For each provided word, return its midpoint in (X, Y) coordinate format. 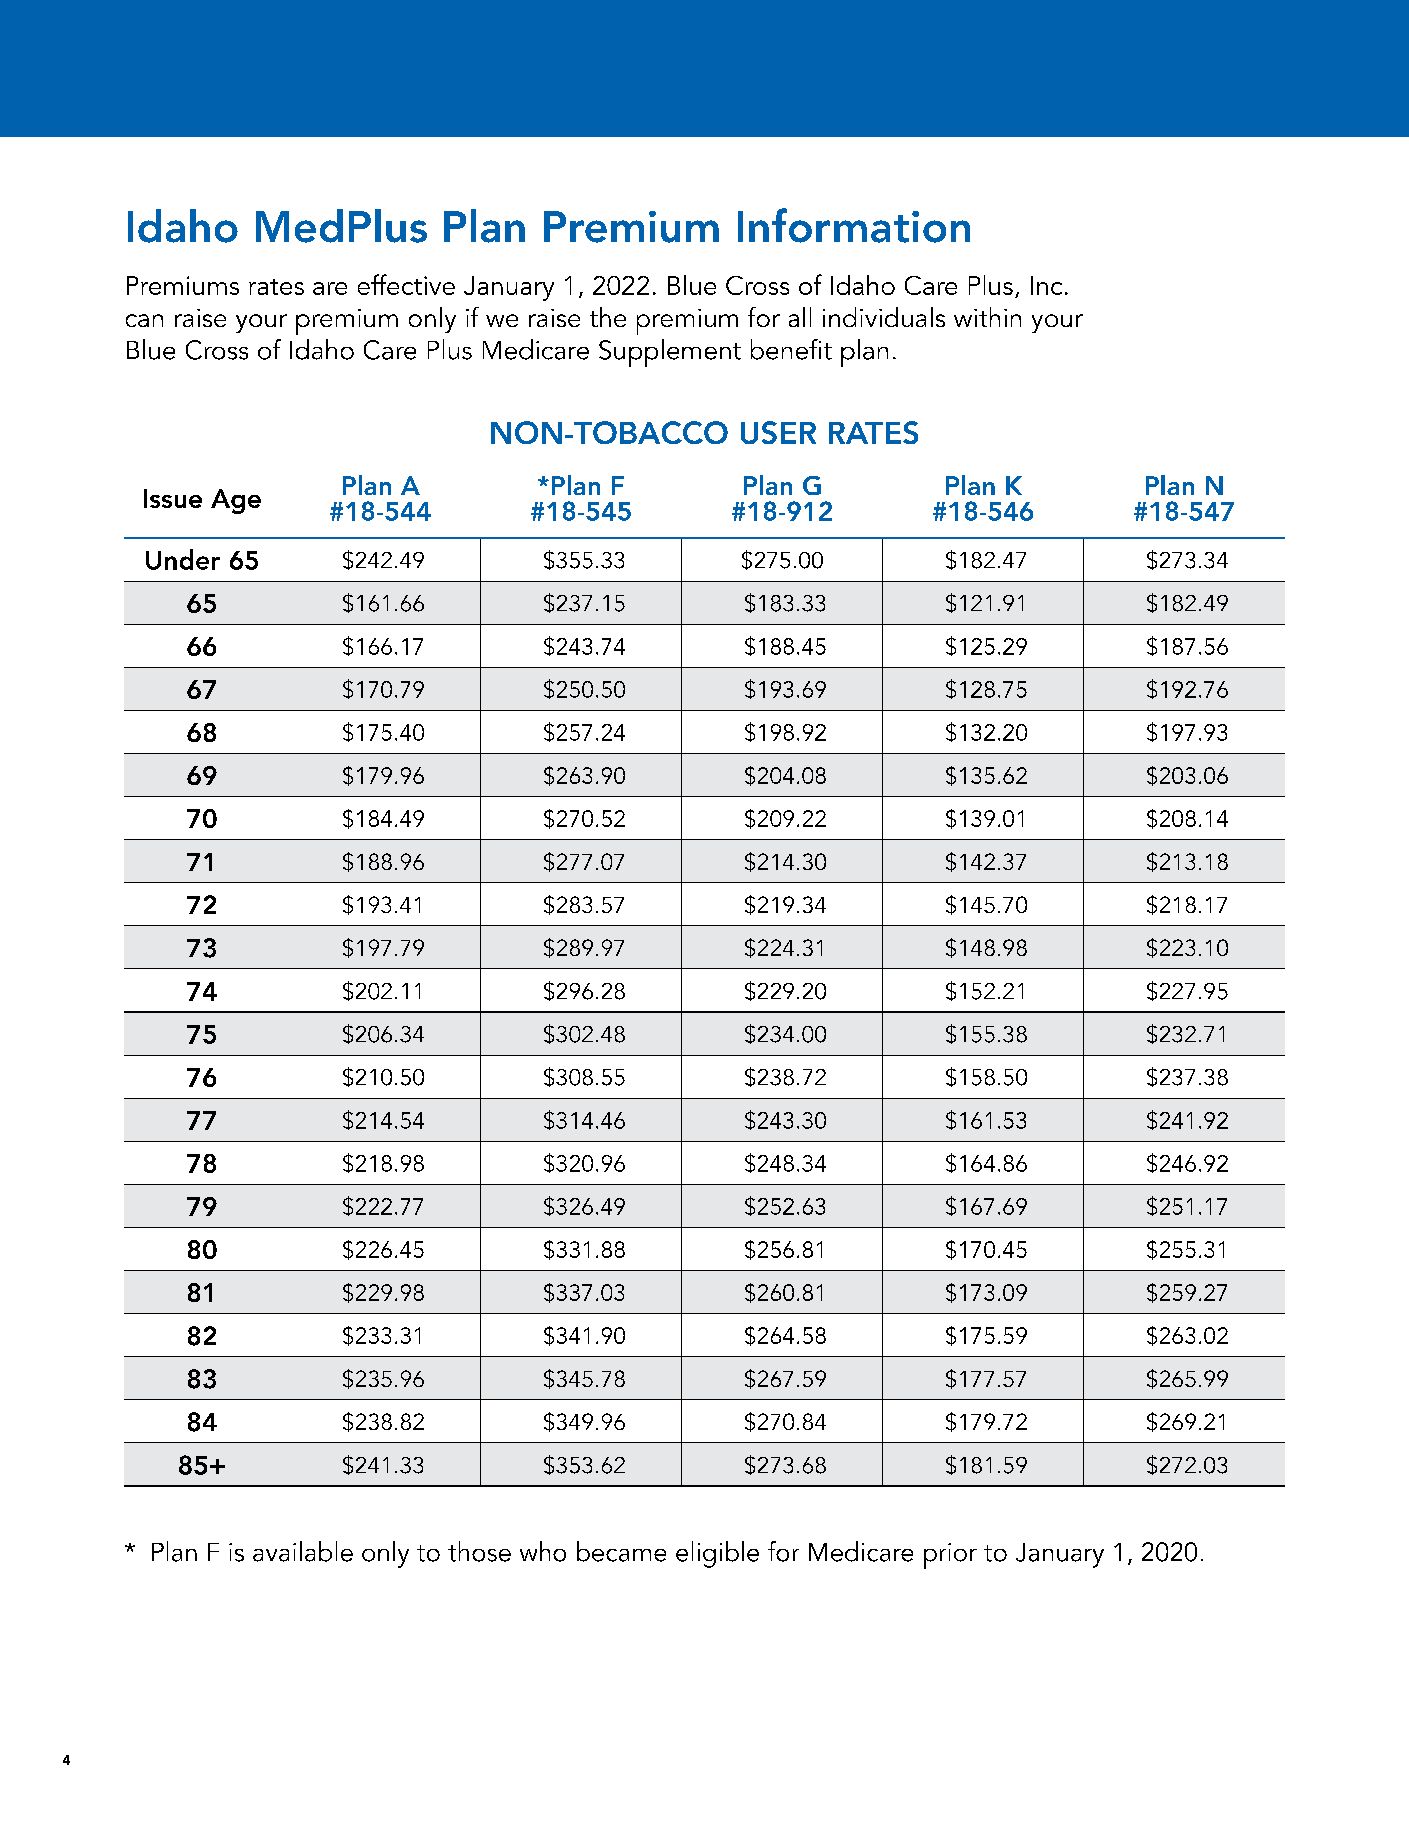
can (144, 320)
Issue (173, 498)
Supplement (670, 353)
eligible (717, 1554)
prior (950, 1556)
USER (778, 432)
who (543, 1551)
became (621, 1551)
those (479, 1551)
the (608, 317)
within (987, 317)
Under (183, 559)
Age (236, 501)
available (303, 1551)
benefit (791, 349)
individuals (884, 317)
